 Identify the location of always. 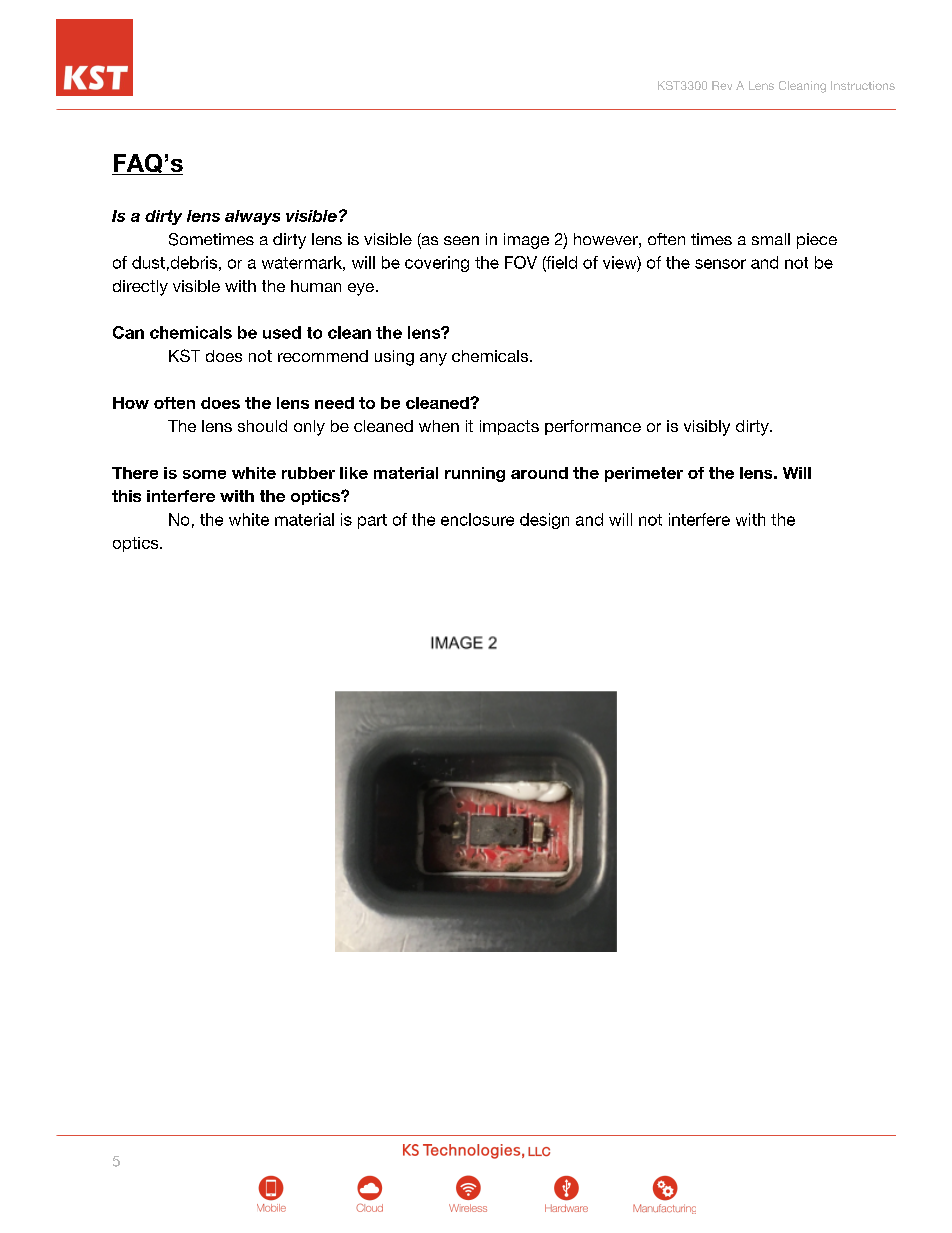
(252, 217).
